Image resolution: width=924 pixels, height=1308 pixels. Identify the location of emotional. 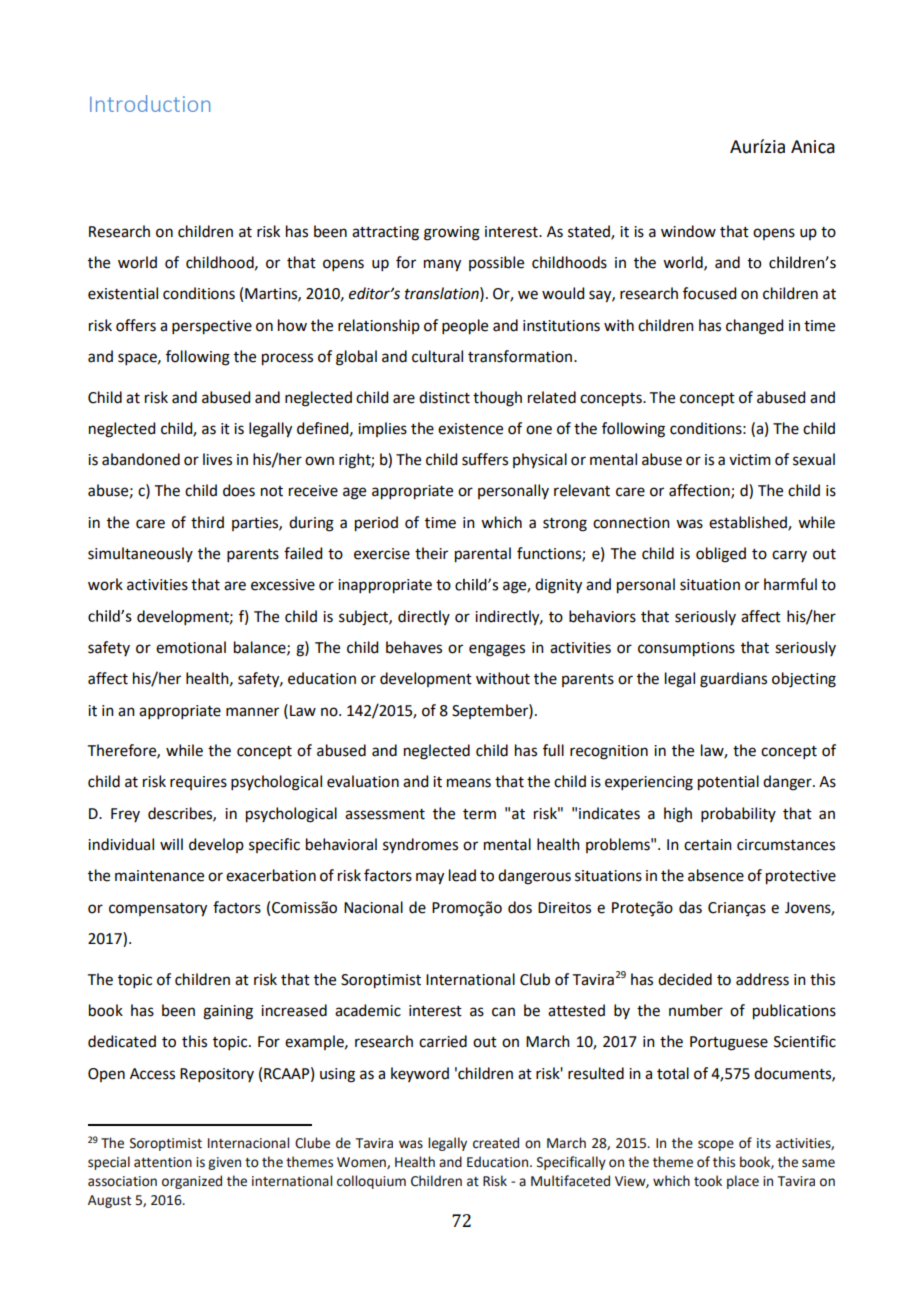
(191, 647).
